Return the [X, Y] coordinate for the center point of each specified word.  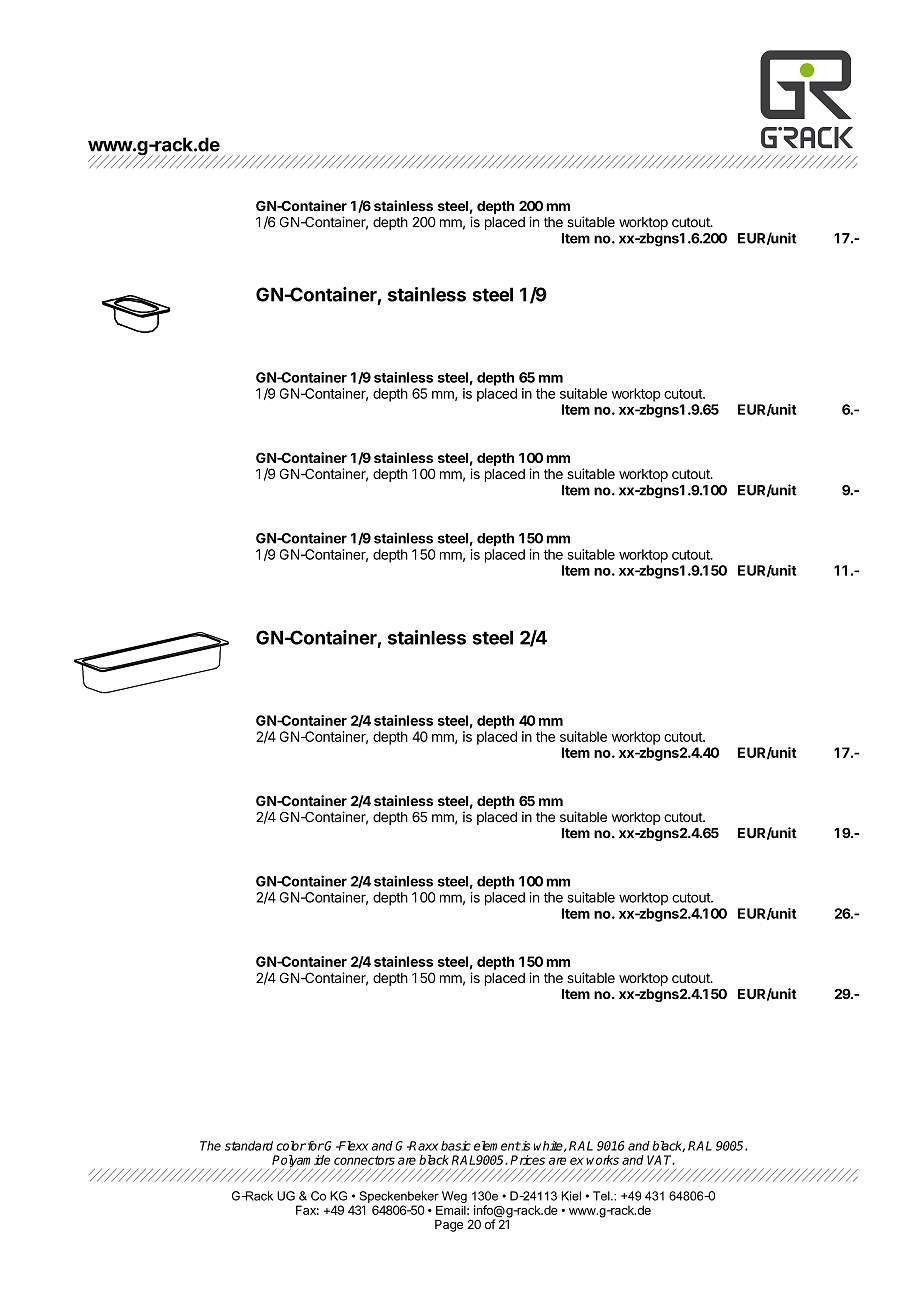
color [291, 1146]
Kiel [571, 1196]
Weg [454, 1197]
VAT [661, 1160]
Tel [602, 1196]
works [602, 1160]
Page [449, 1226]
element [497, 1146]
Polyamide [301, 1162]
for [314, 1146]
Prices [527, 1160]
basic [456, 1146]
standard [249, 1146]
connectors [364, 1160]
